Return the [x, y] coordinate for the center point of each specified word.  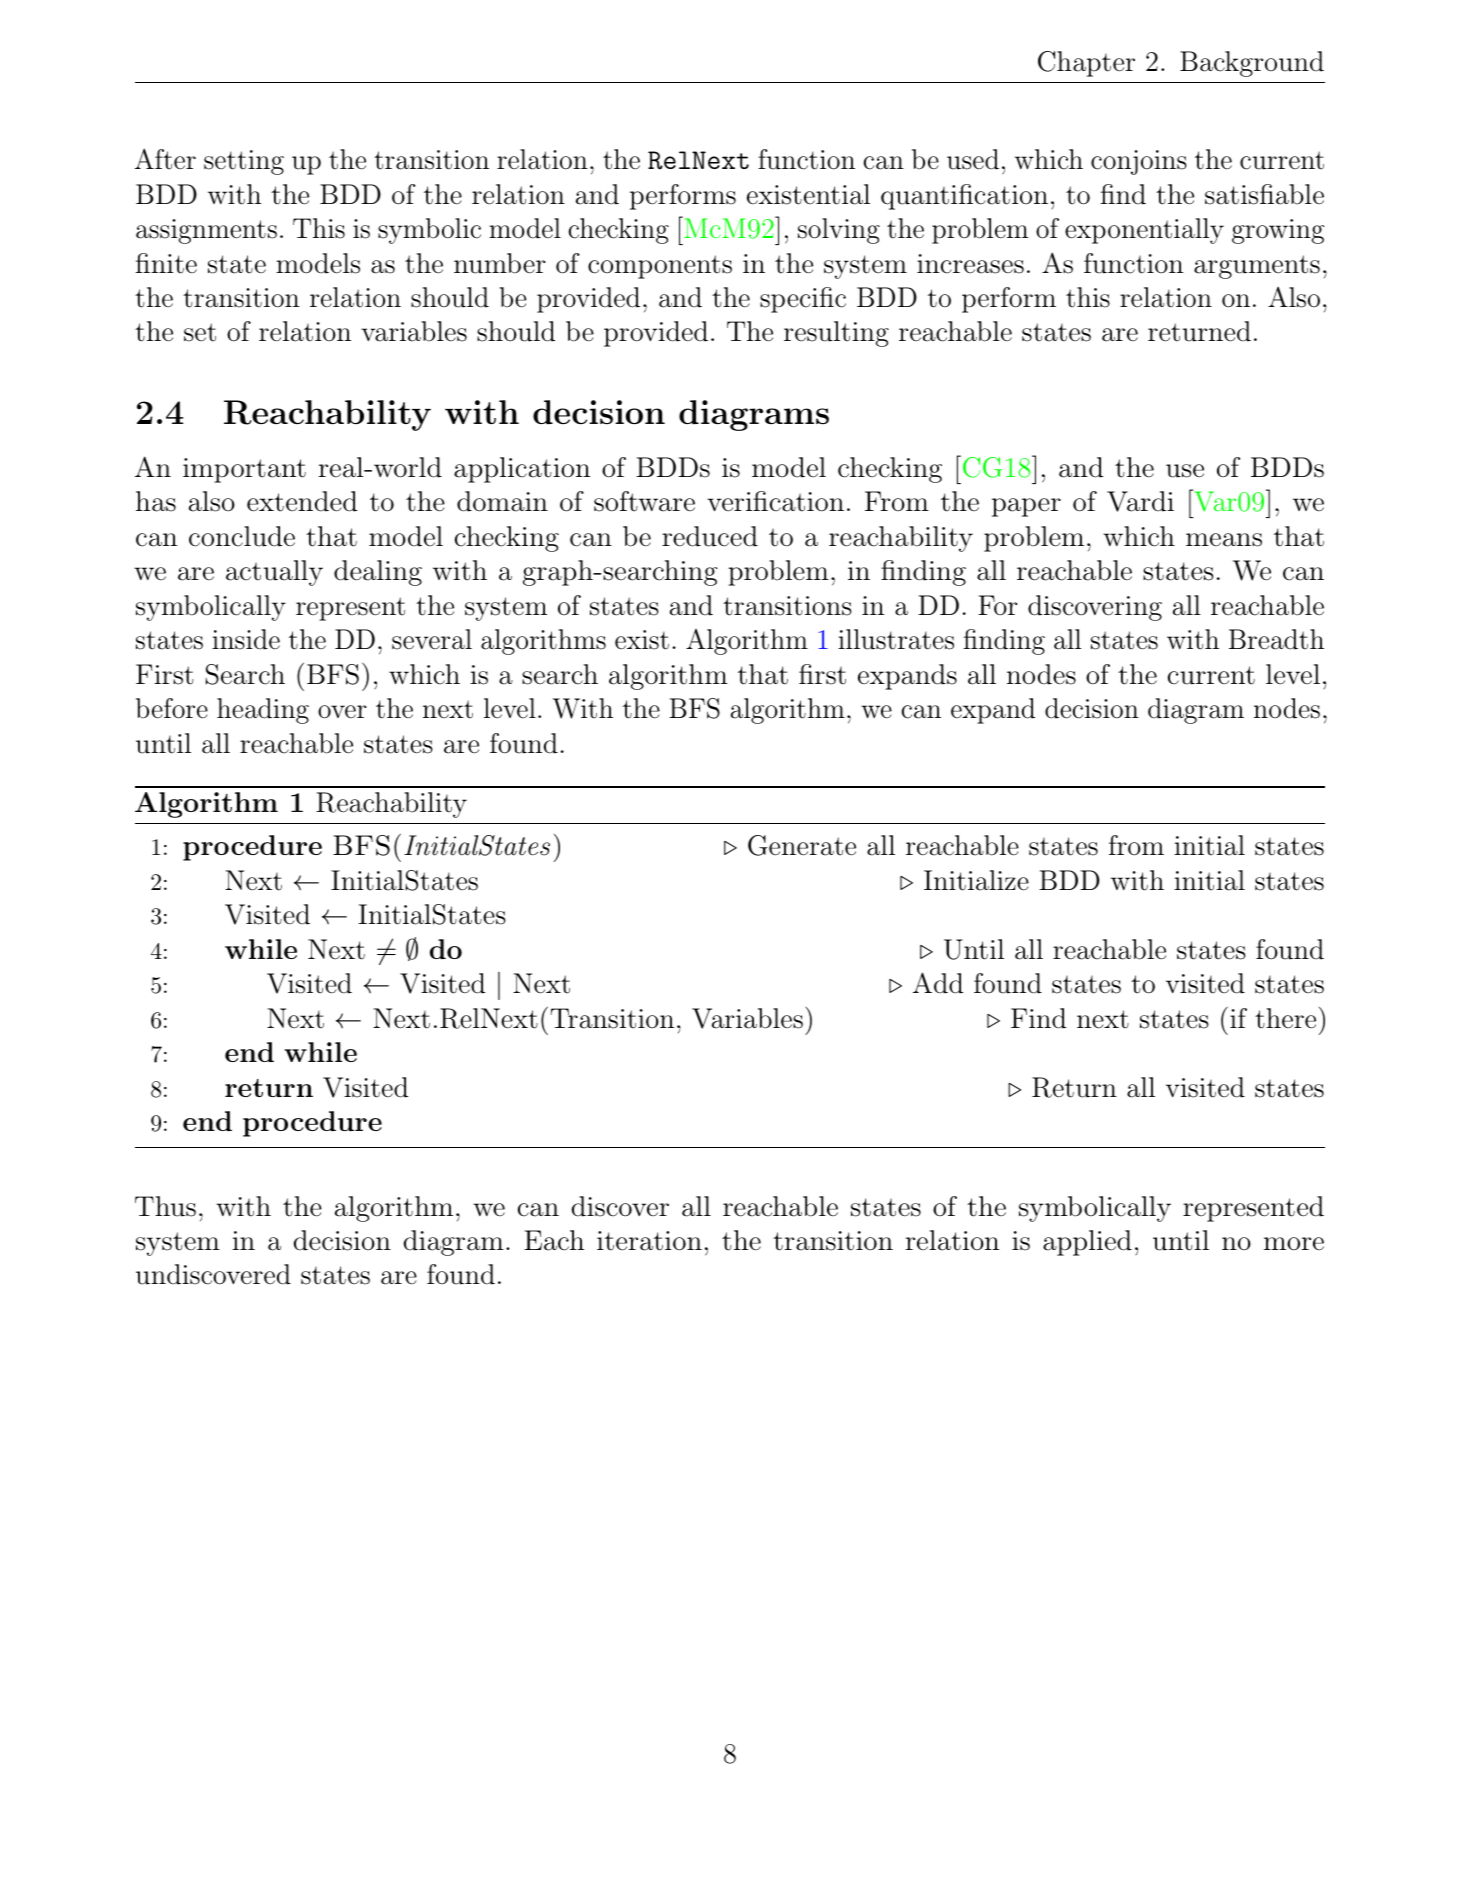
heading [263, 711]
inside [246, 639]
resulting [836, 334]
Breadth [1276, 639]
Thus [165, 1206]
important [244, 470]
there [1285, 1018]
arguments [1257, 267]
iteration [649, 1241]
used [973, 159]
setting [244, 162]
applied [1087, 1243]
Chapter [1086, 64]
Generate [802, 845]
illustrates [896, 639]
